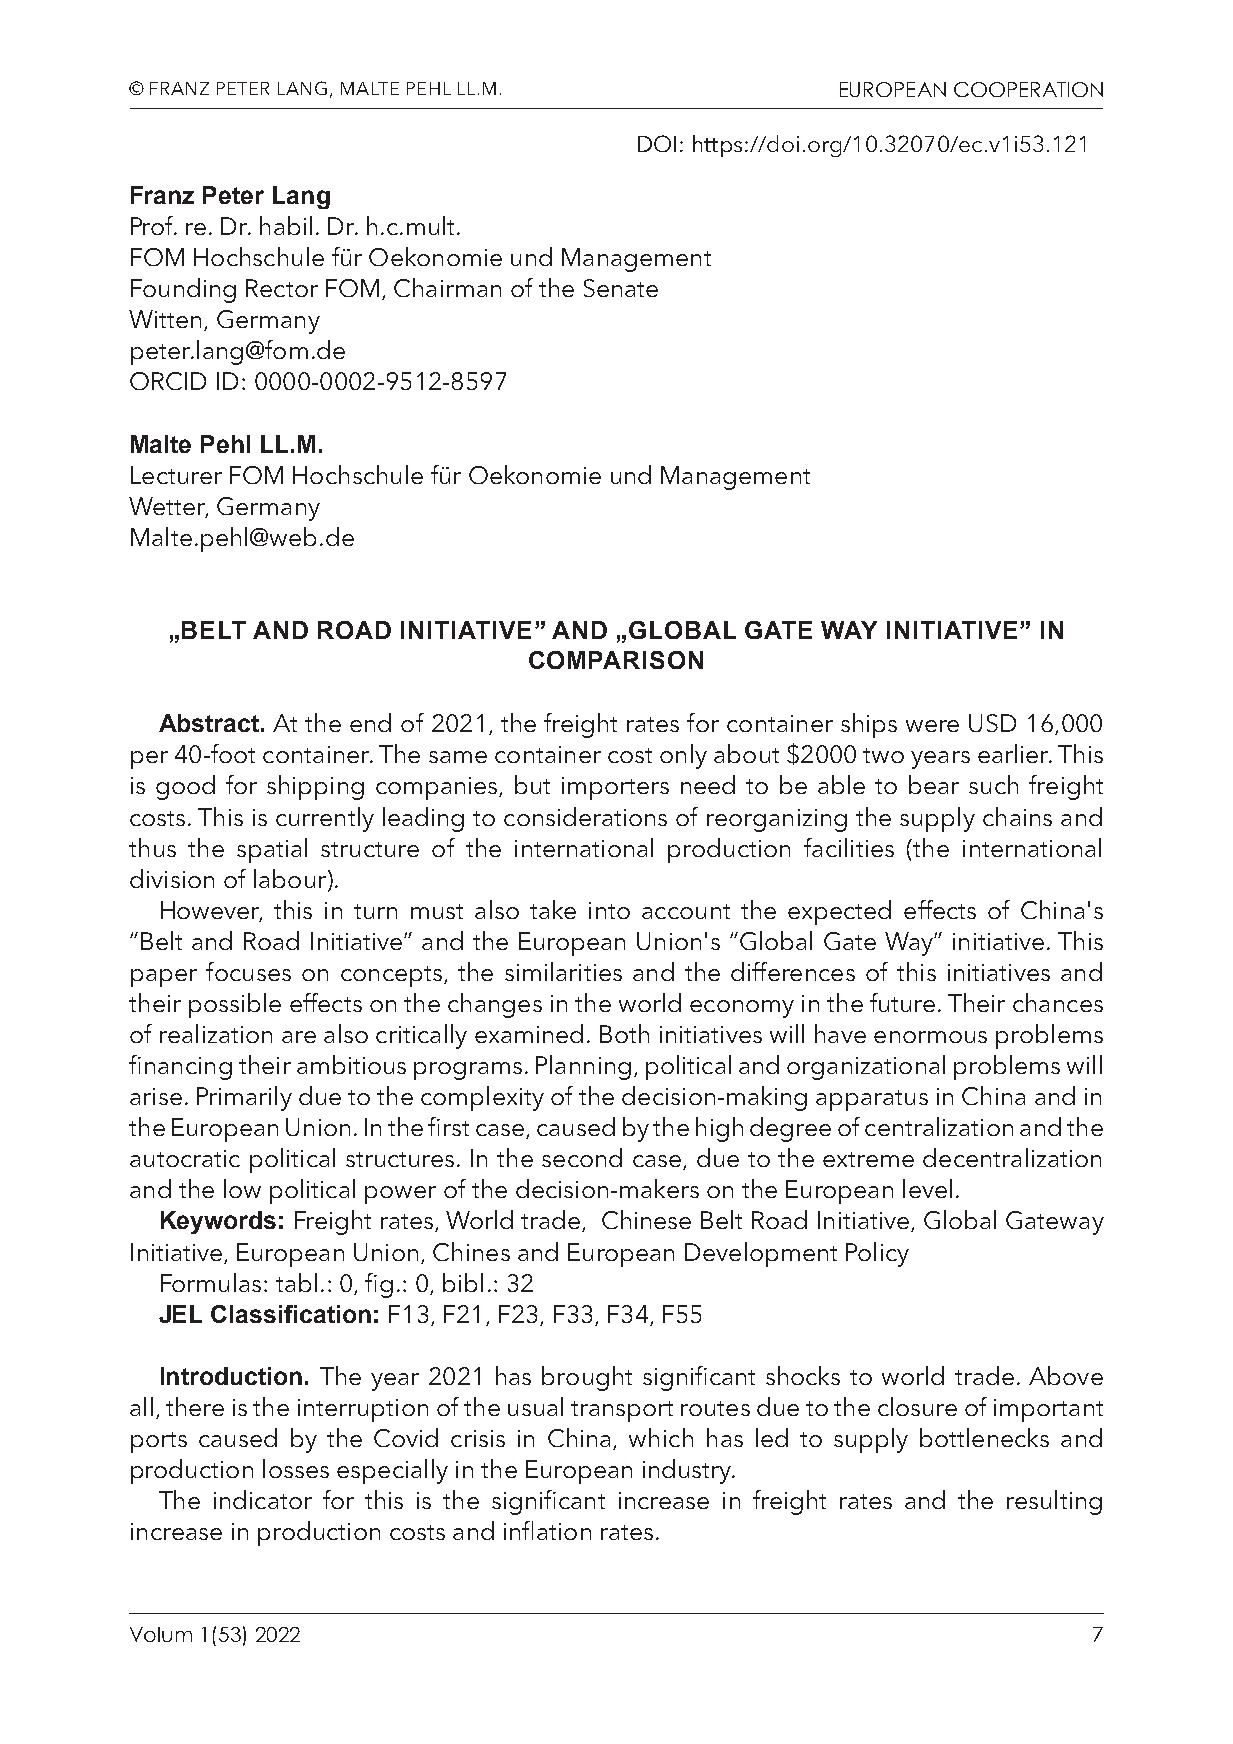 The width and height of the page is (1233, 1744). What do you see at coordinates (263, 1499) in the page?
I see `indicator` at bounding box center [263, 1499].
